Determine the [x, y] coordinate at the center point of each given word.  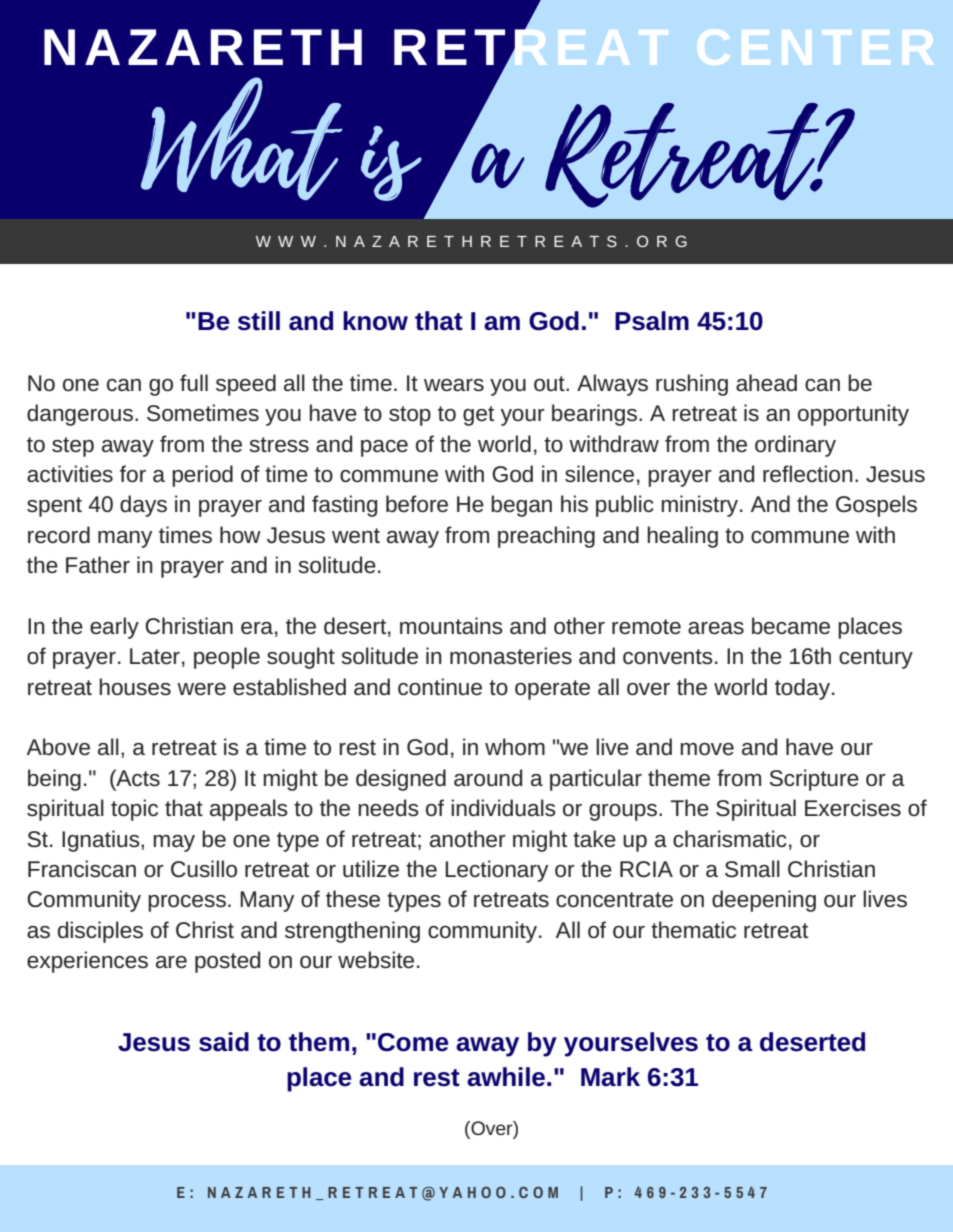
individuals [503, 808]
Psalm [652, 321]
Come [413, 1042]
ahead [766, 383]
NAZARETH [203, 47]
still [259, 321]
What [242, 138]
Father [98, 565]
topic [134, 810]
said [224, 1042]
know [375, 321]
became [791, 626]
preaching [546, 537]
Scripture [814, 780]
